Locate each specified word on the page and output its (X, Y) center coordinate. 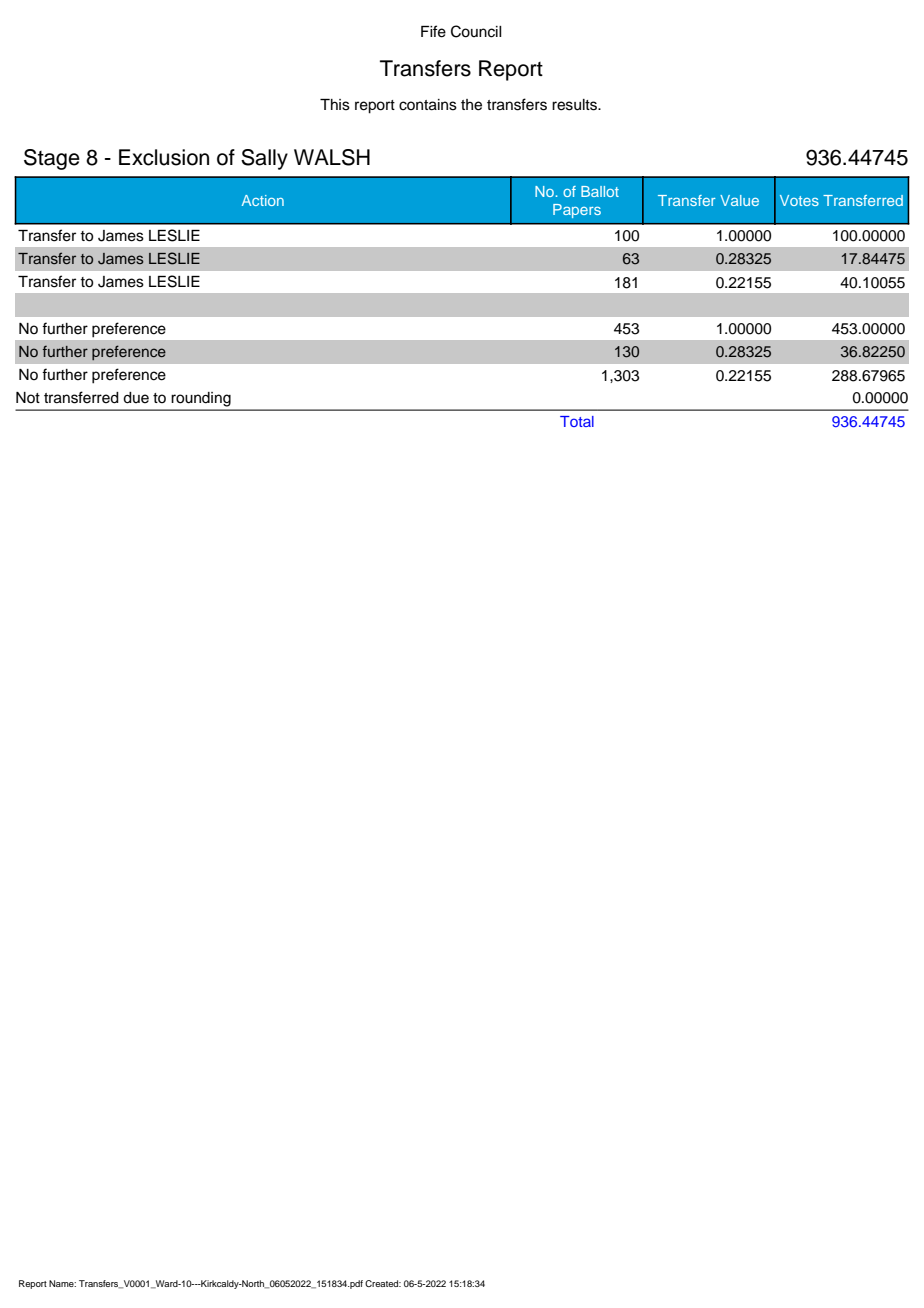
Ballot (600, 191)
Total (577, 421)
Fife (433, 31)
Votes (799, 200)
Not (28, 397)
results (575, 105)
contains (428, 105)
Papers (577, 211)
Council (476, 31)
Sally (264, 159)
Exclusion (164, 157)
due (136, 398)
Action (263, 200)
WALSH (332, 157)
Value (739, 200)
